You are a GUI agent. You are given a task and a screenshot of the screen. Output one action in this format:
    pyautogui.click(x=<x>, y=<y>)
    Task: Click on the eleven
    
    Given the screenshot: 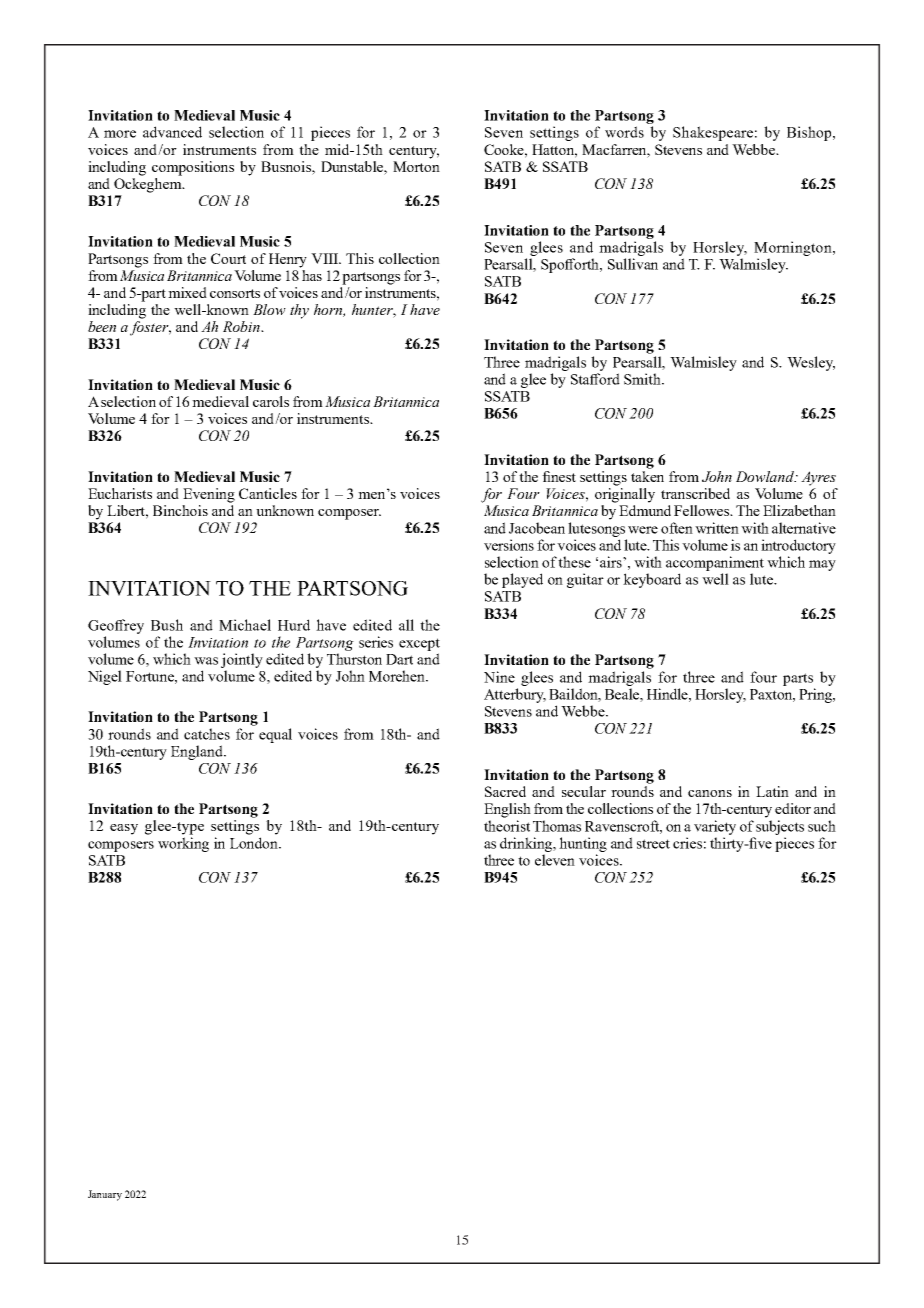 What is the action you would take?
    pyautogui.click(x=555, y=860)
